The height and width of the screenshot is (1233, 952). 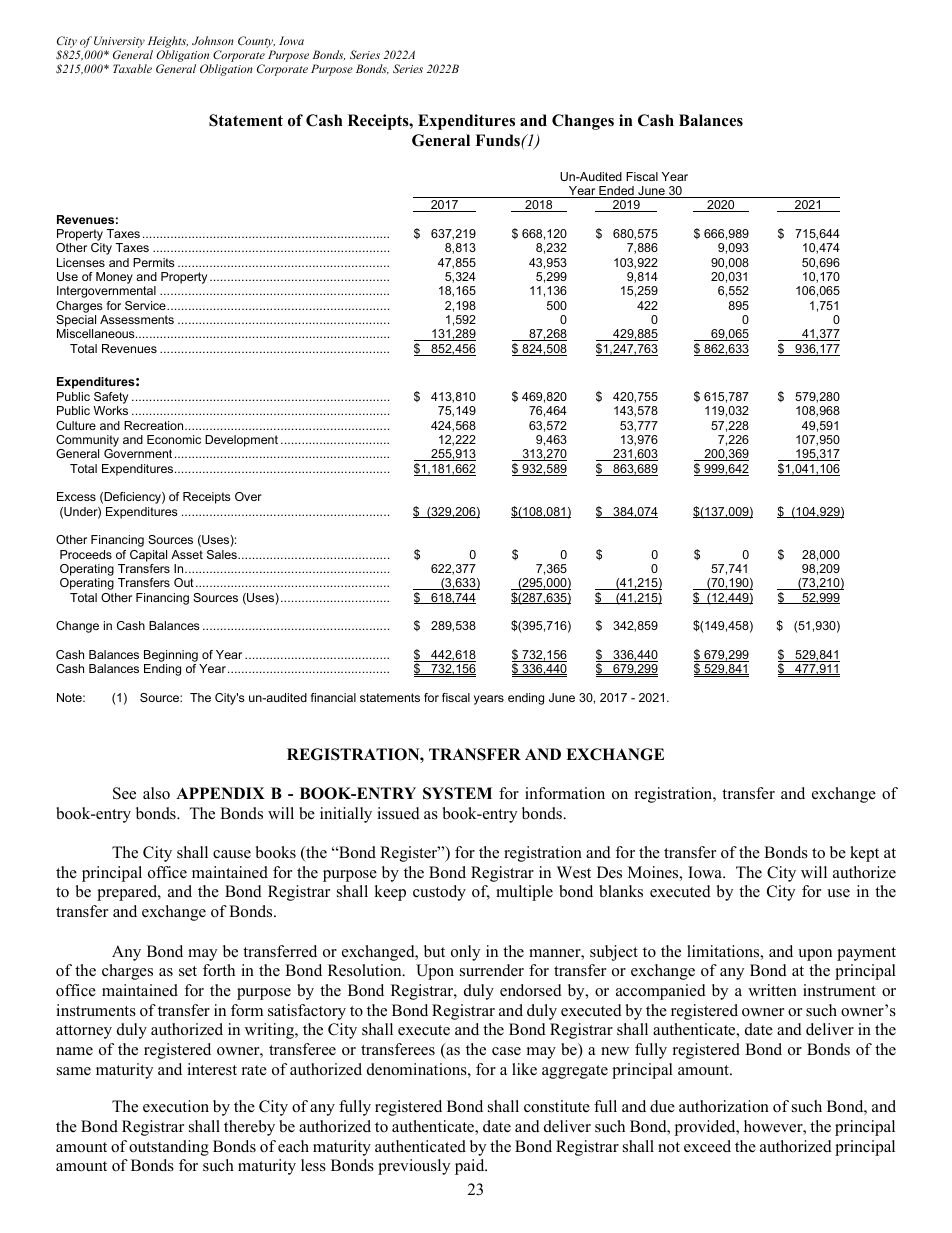 I want to click on County, so click(x=256, y=43).
